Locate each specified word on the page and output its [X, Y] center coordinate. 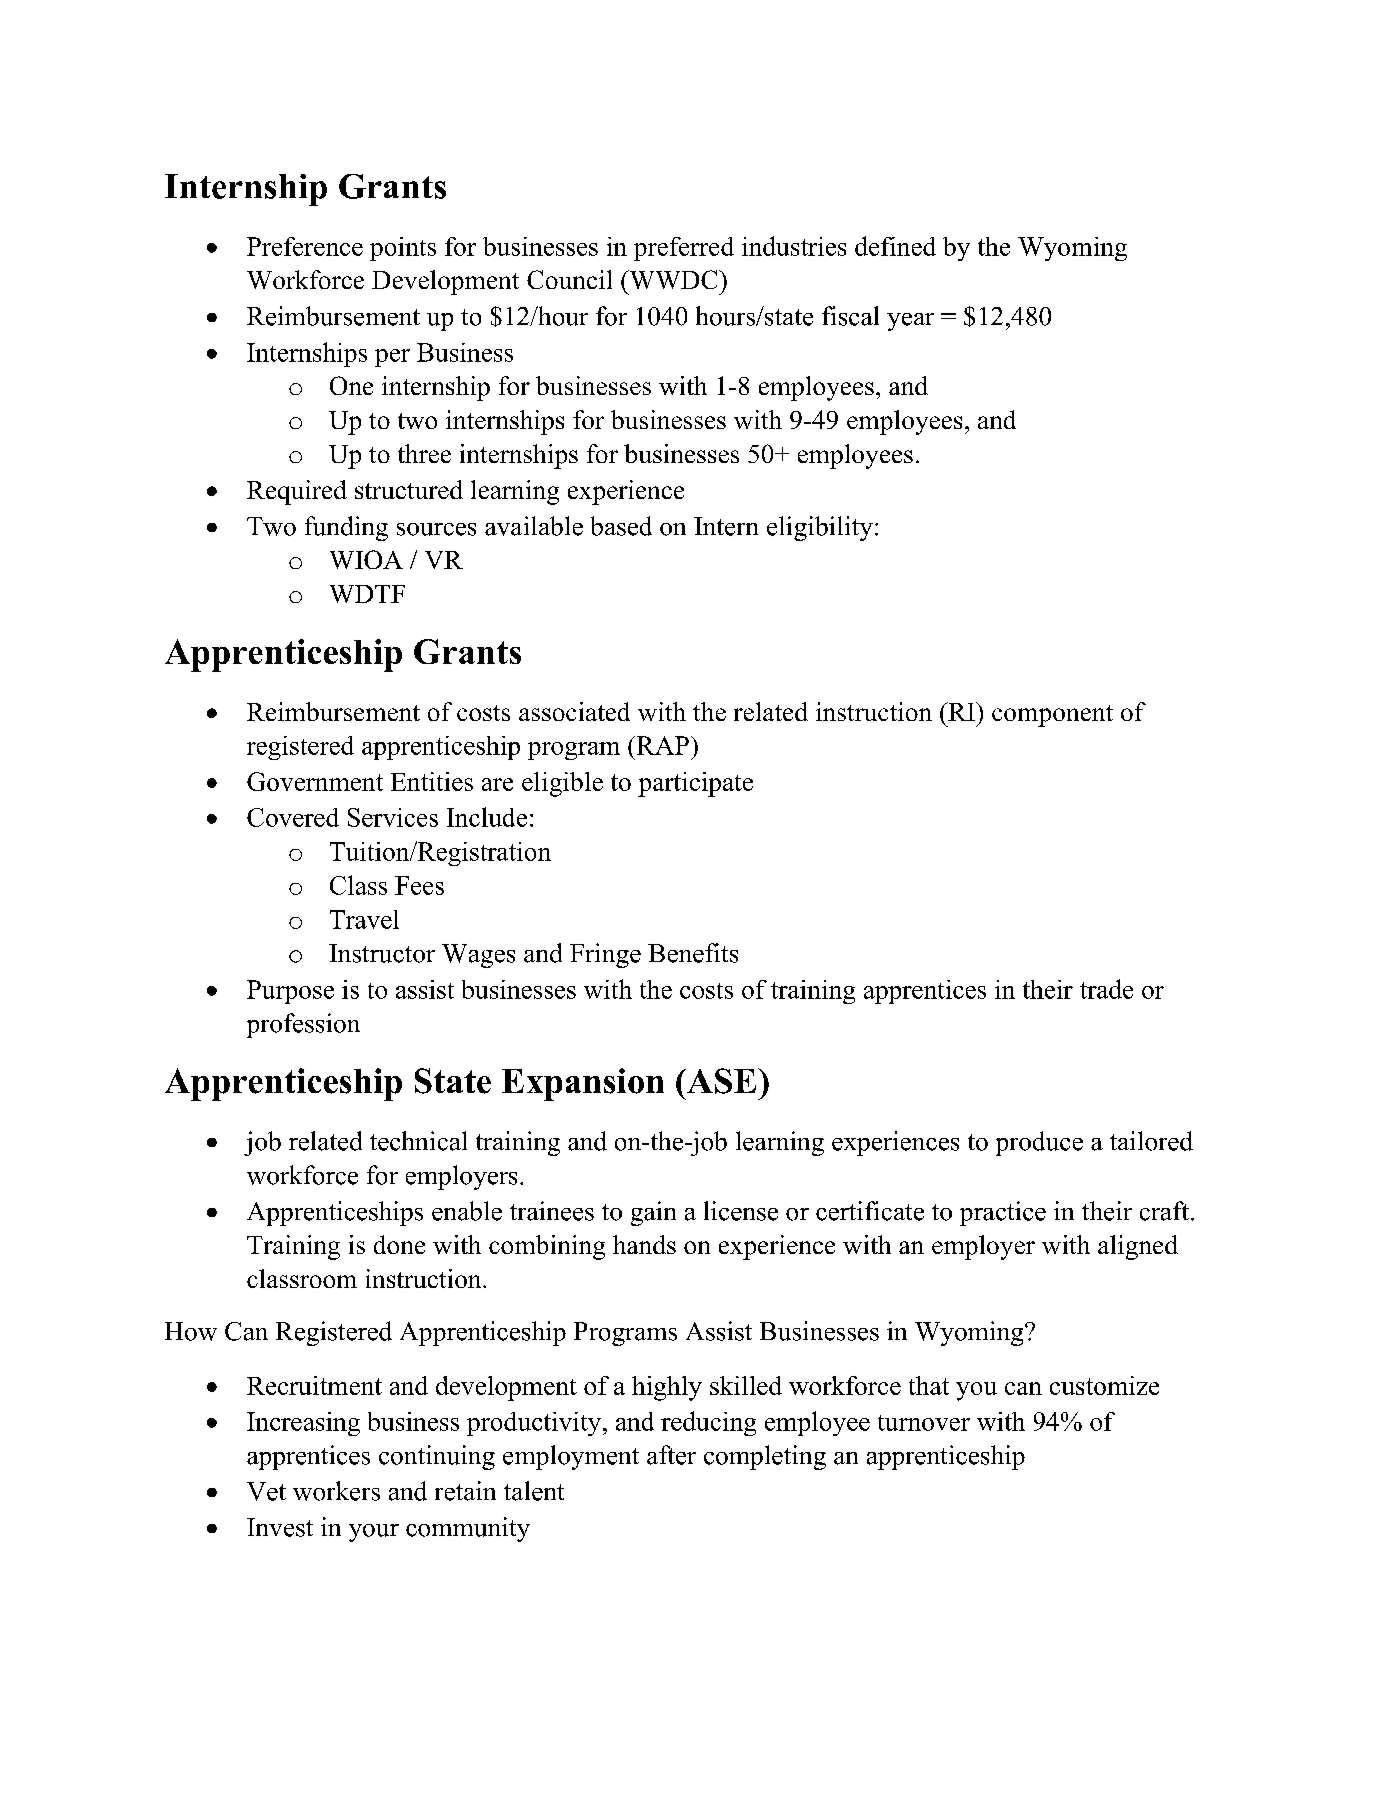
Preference [305, 246]
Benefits [693, 953]
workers [336, 1491]
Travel [364, 919]
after [671, 1455]
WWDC [673, 279]
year [910, 322]
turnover [924, 1423]
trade [1106, 989]
